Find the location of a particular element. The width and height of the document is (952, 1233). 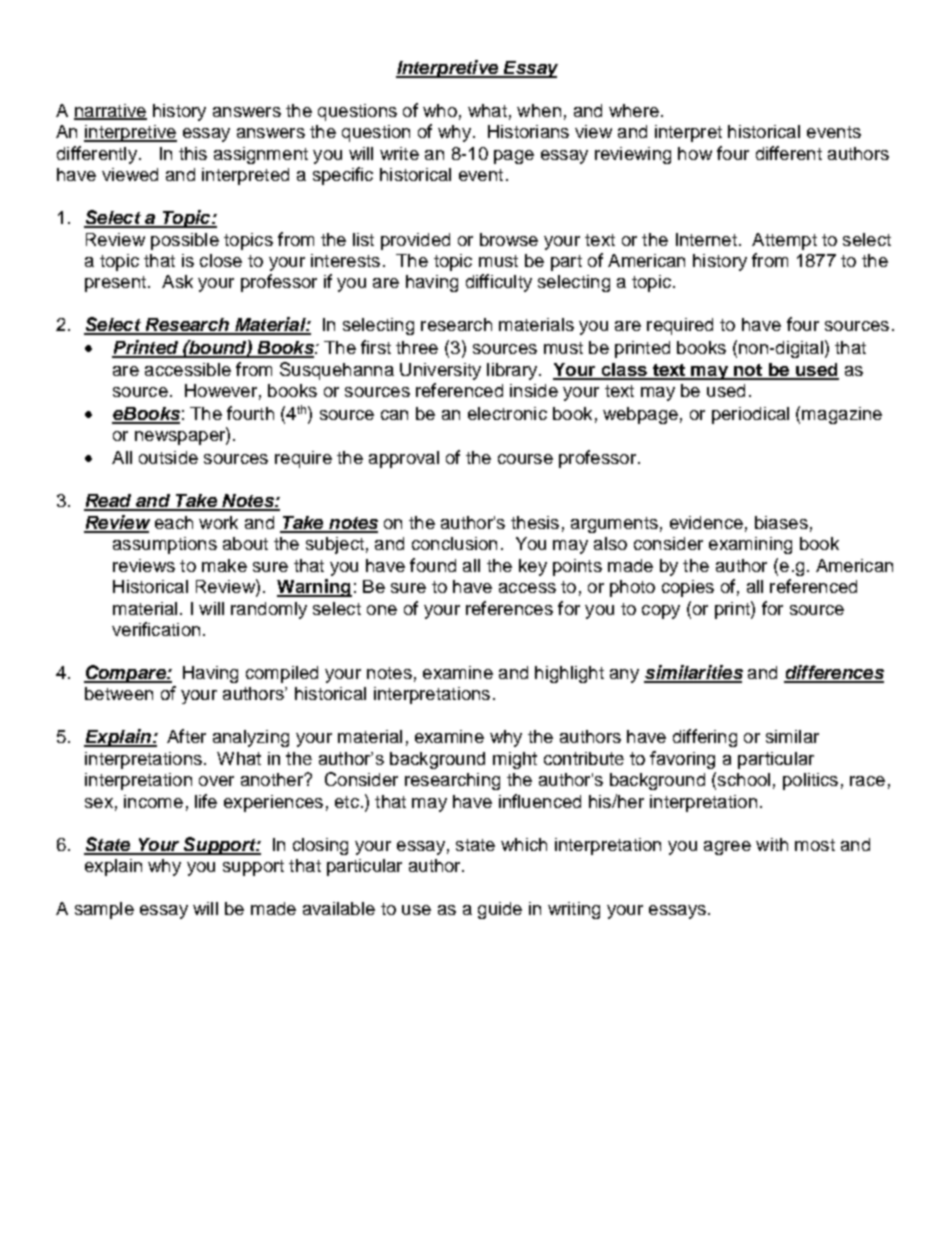

where is located at coordinates (634, 110).
